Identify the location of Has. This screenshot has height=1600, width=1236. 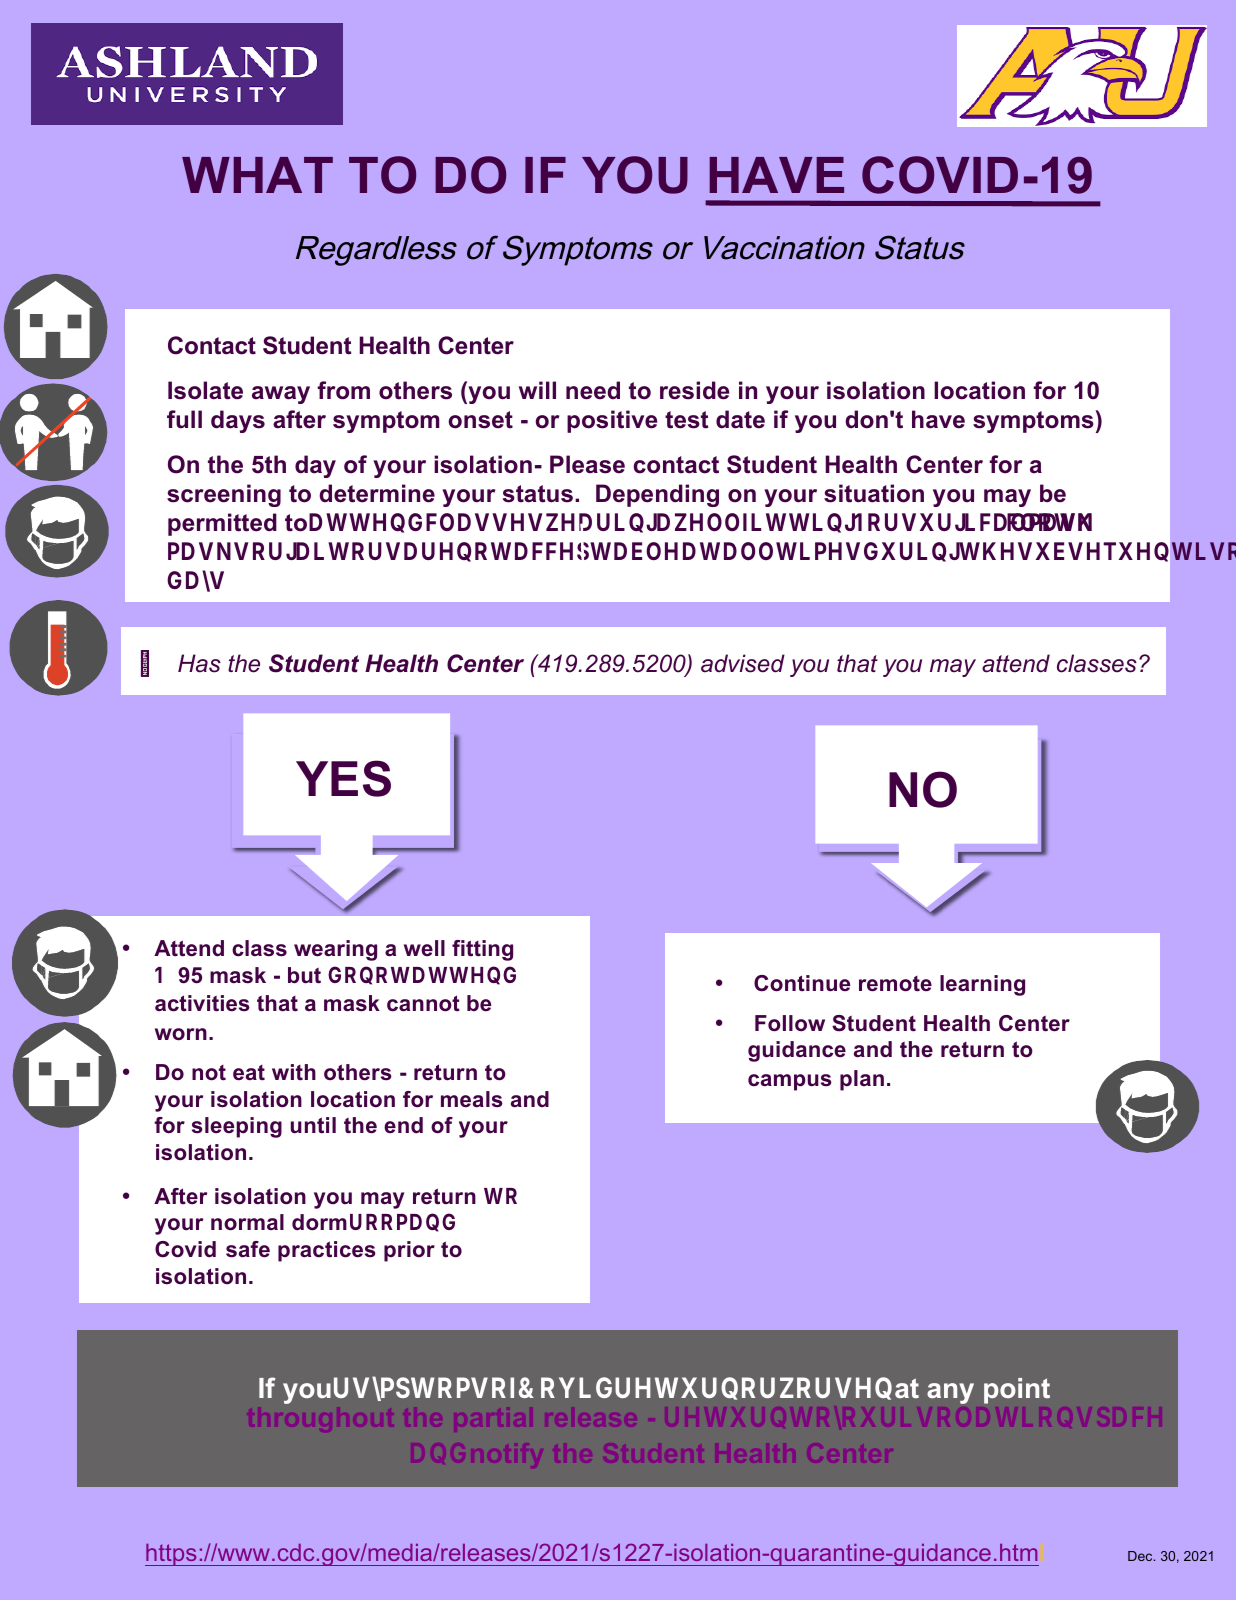
(199, 663).
